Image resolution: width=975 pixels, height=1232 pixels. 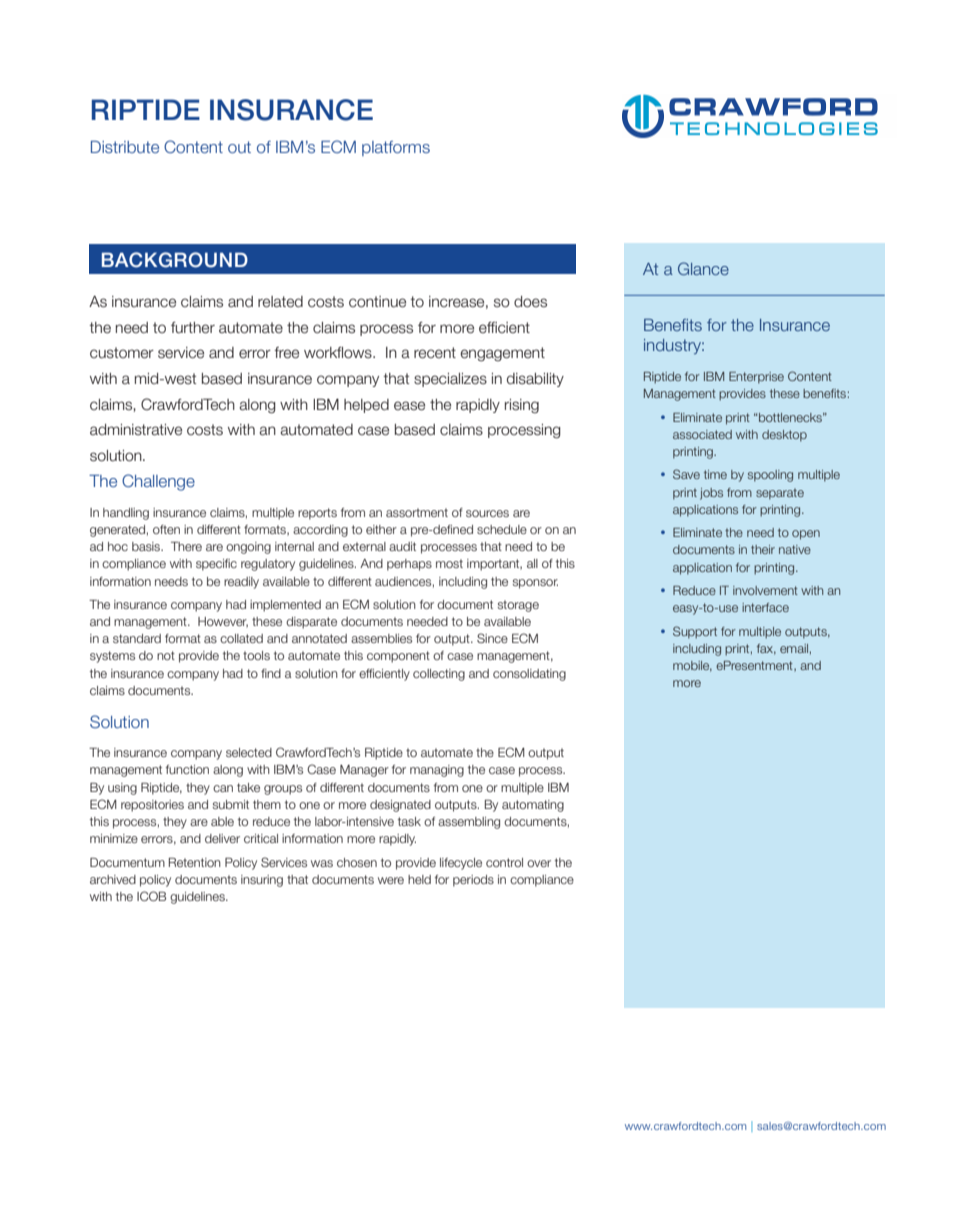 I want to click on find, so click(x=271, y=673).
